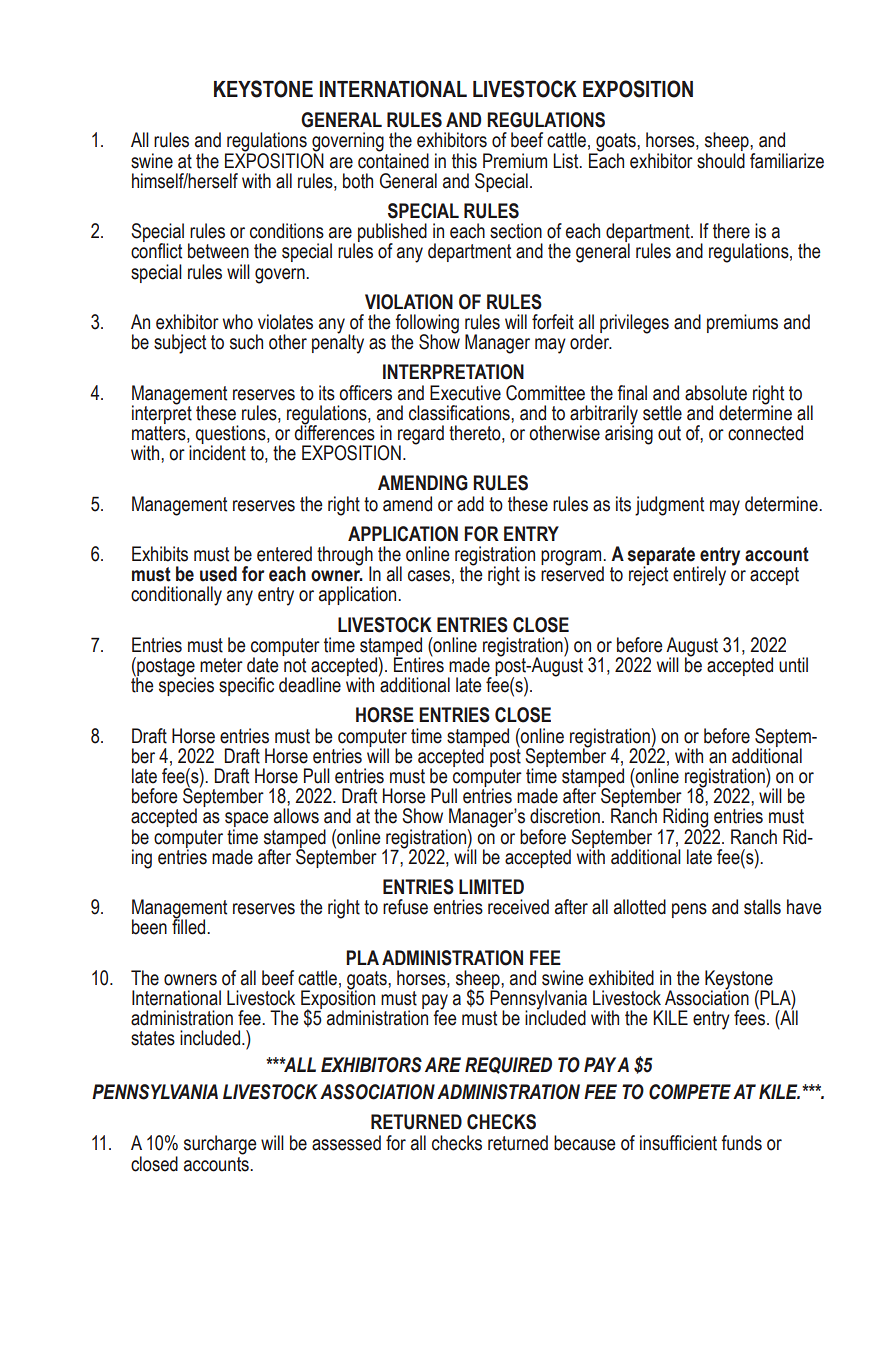  I want to click on Entires, so click(419, 664).
